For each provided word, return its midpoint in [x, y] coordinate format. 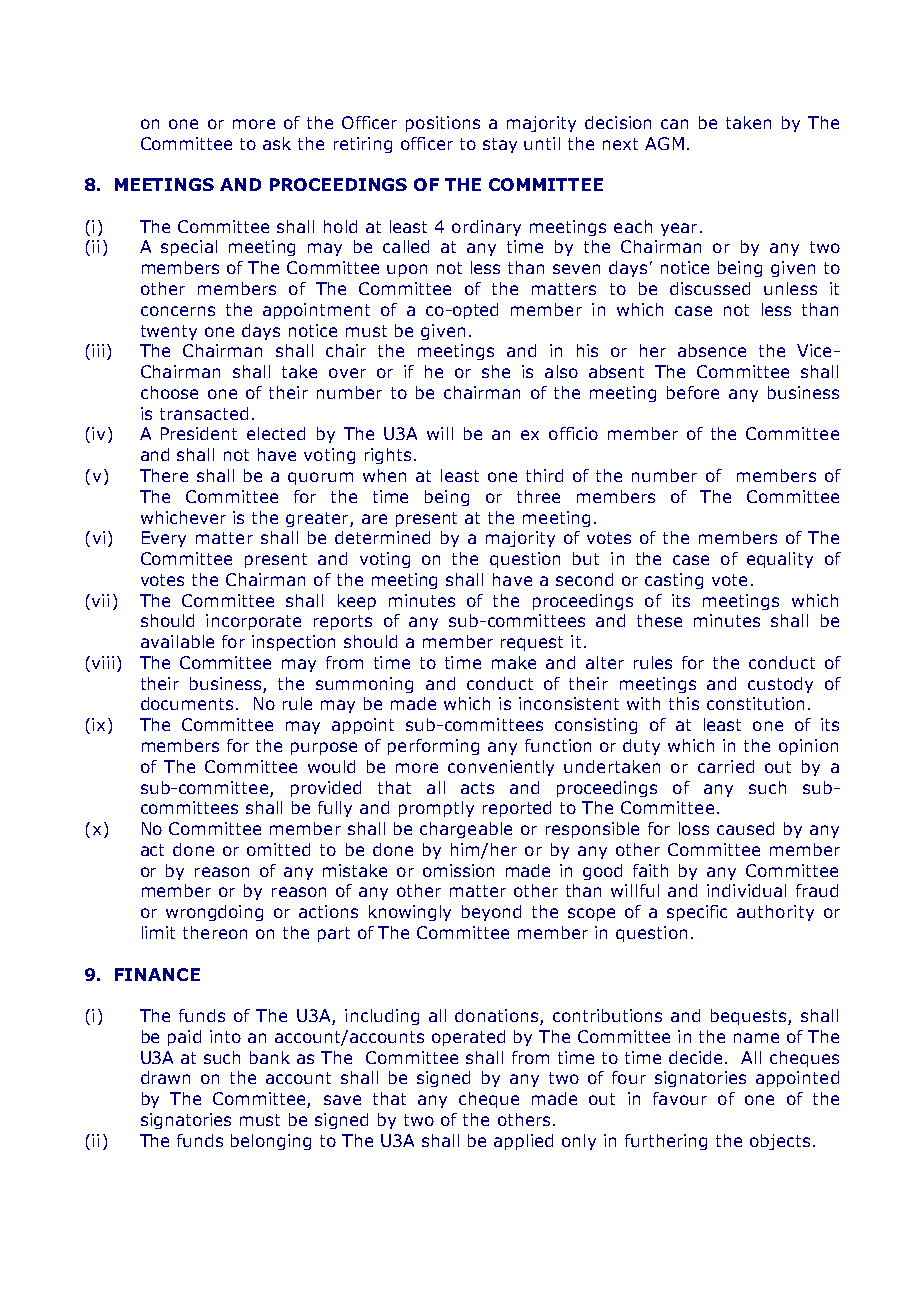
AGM [664, 143]
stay [500, 145]
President [199, 433]
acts [477, 788]
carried [726, 766]
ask [277, 143]
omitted [278, 849]
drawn [165, 1077]
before [693, 392]
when [384, 475]
